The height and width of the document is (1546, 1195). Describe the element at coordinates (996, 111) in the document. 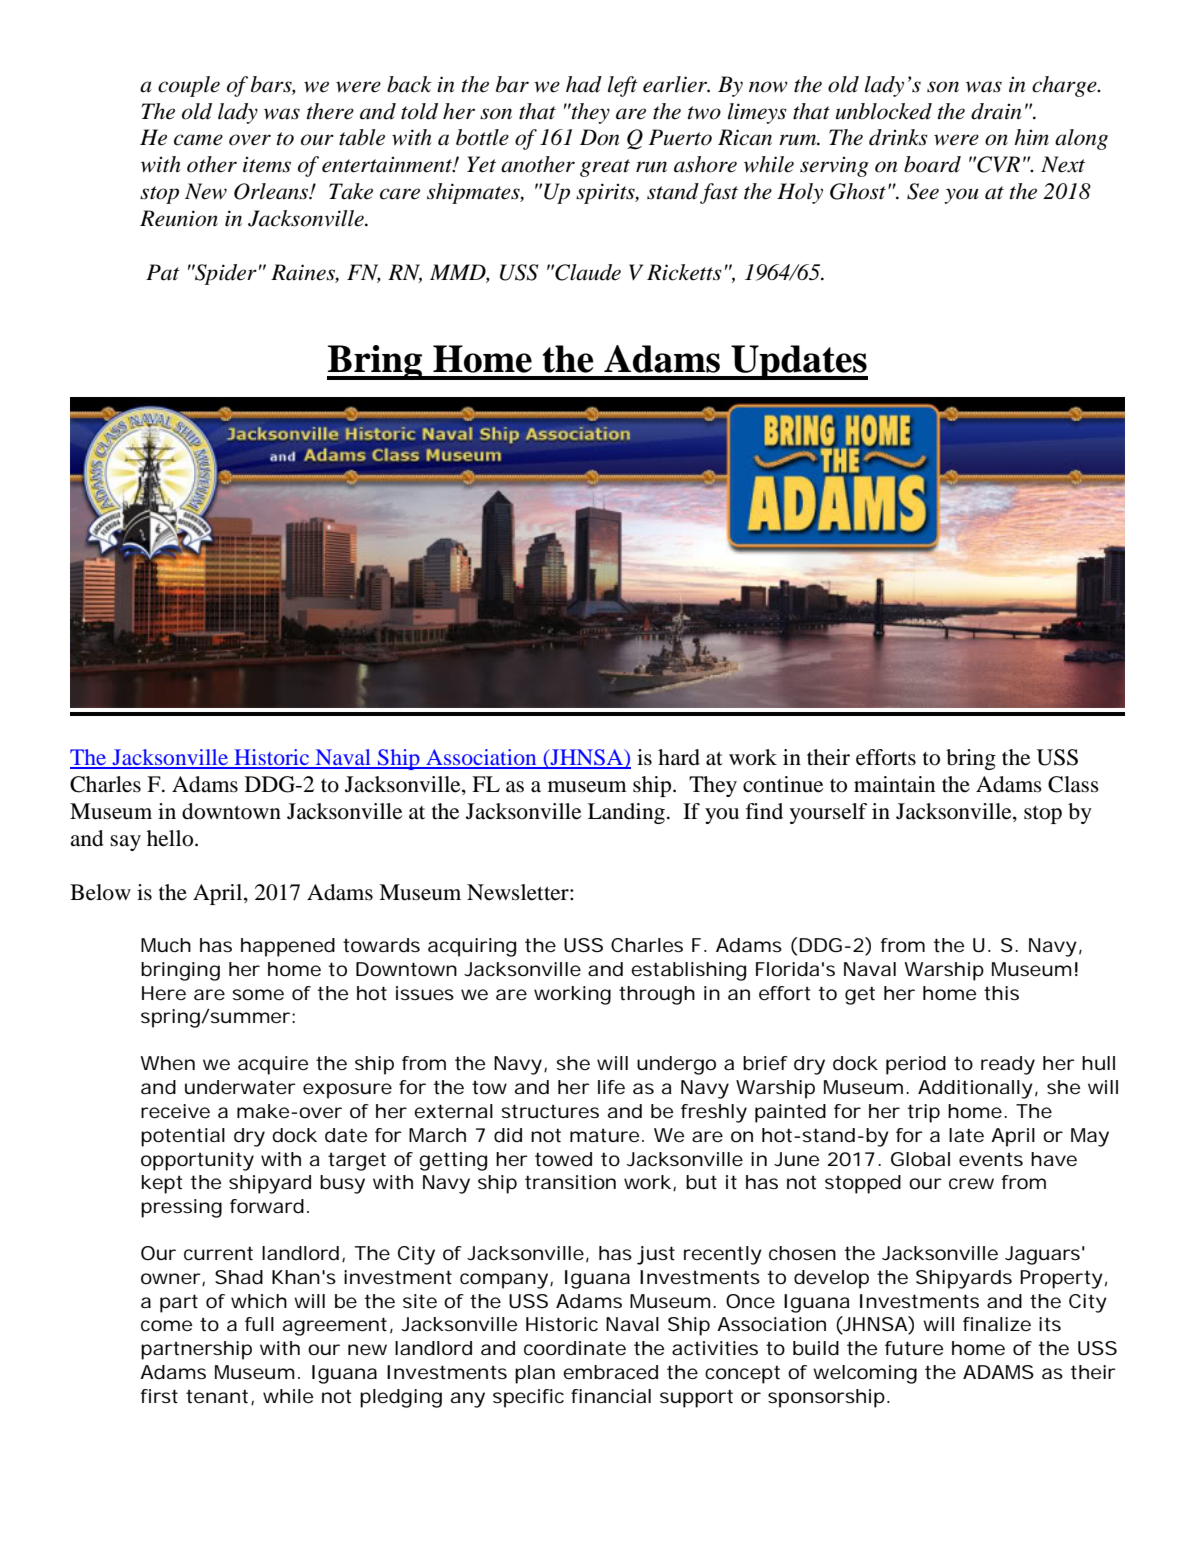

I see `drain` at that location.
